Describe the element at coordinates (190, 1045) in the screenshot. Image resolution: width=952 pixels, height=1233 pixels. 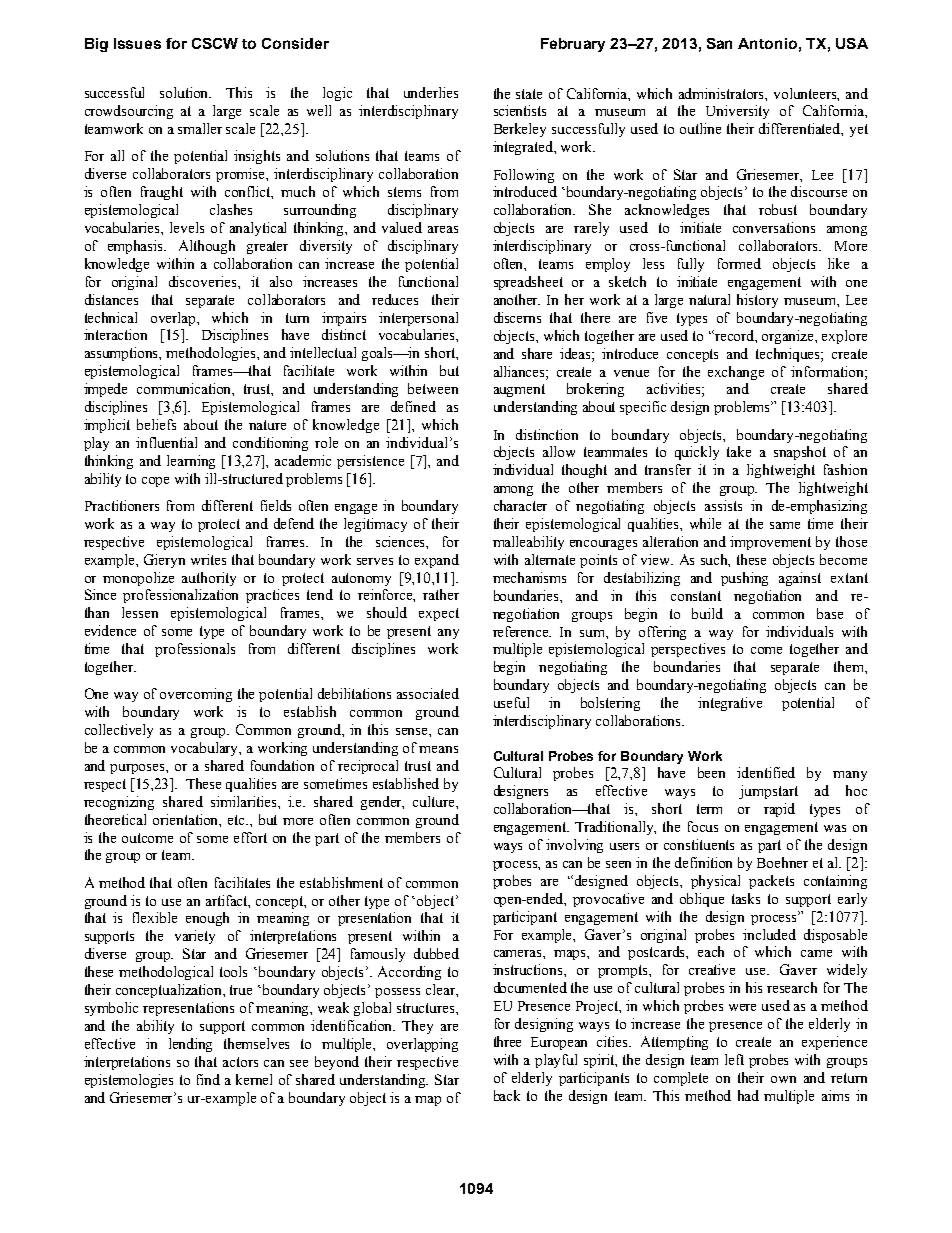
I see `lending` at that location.
